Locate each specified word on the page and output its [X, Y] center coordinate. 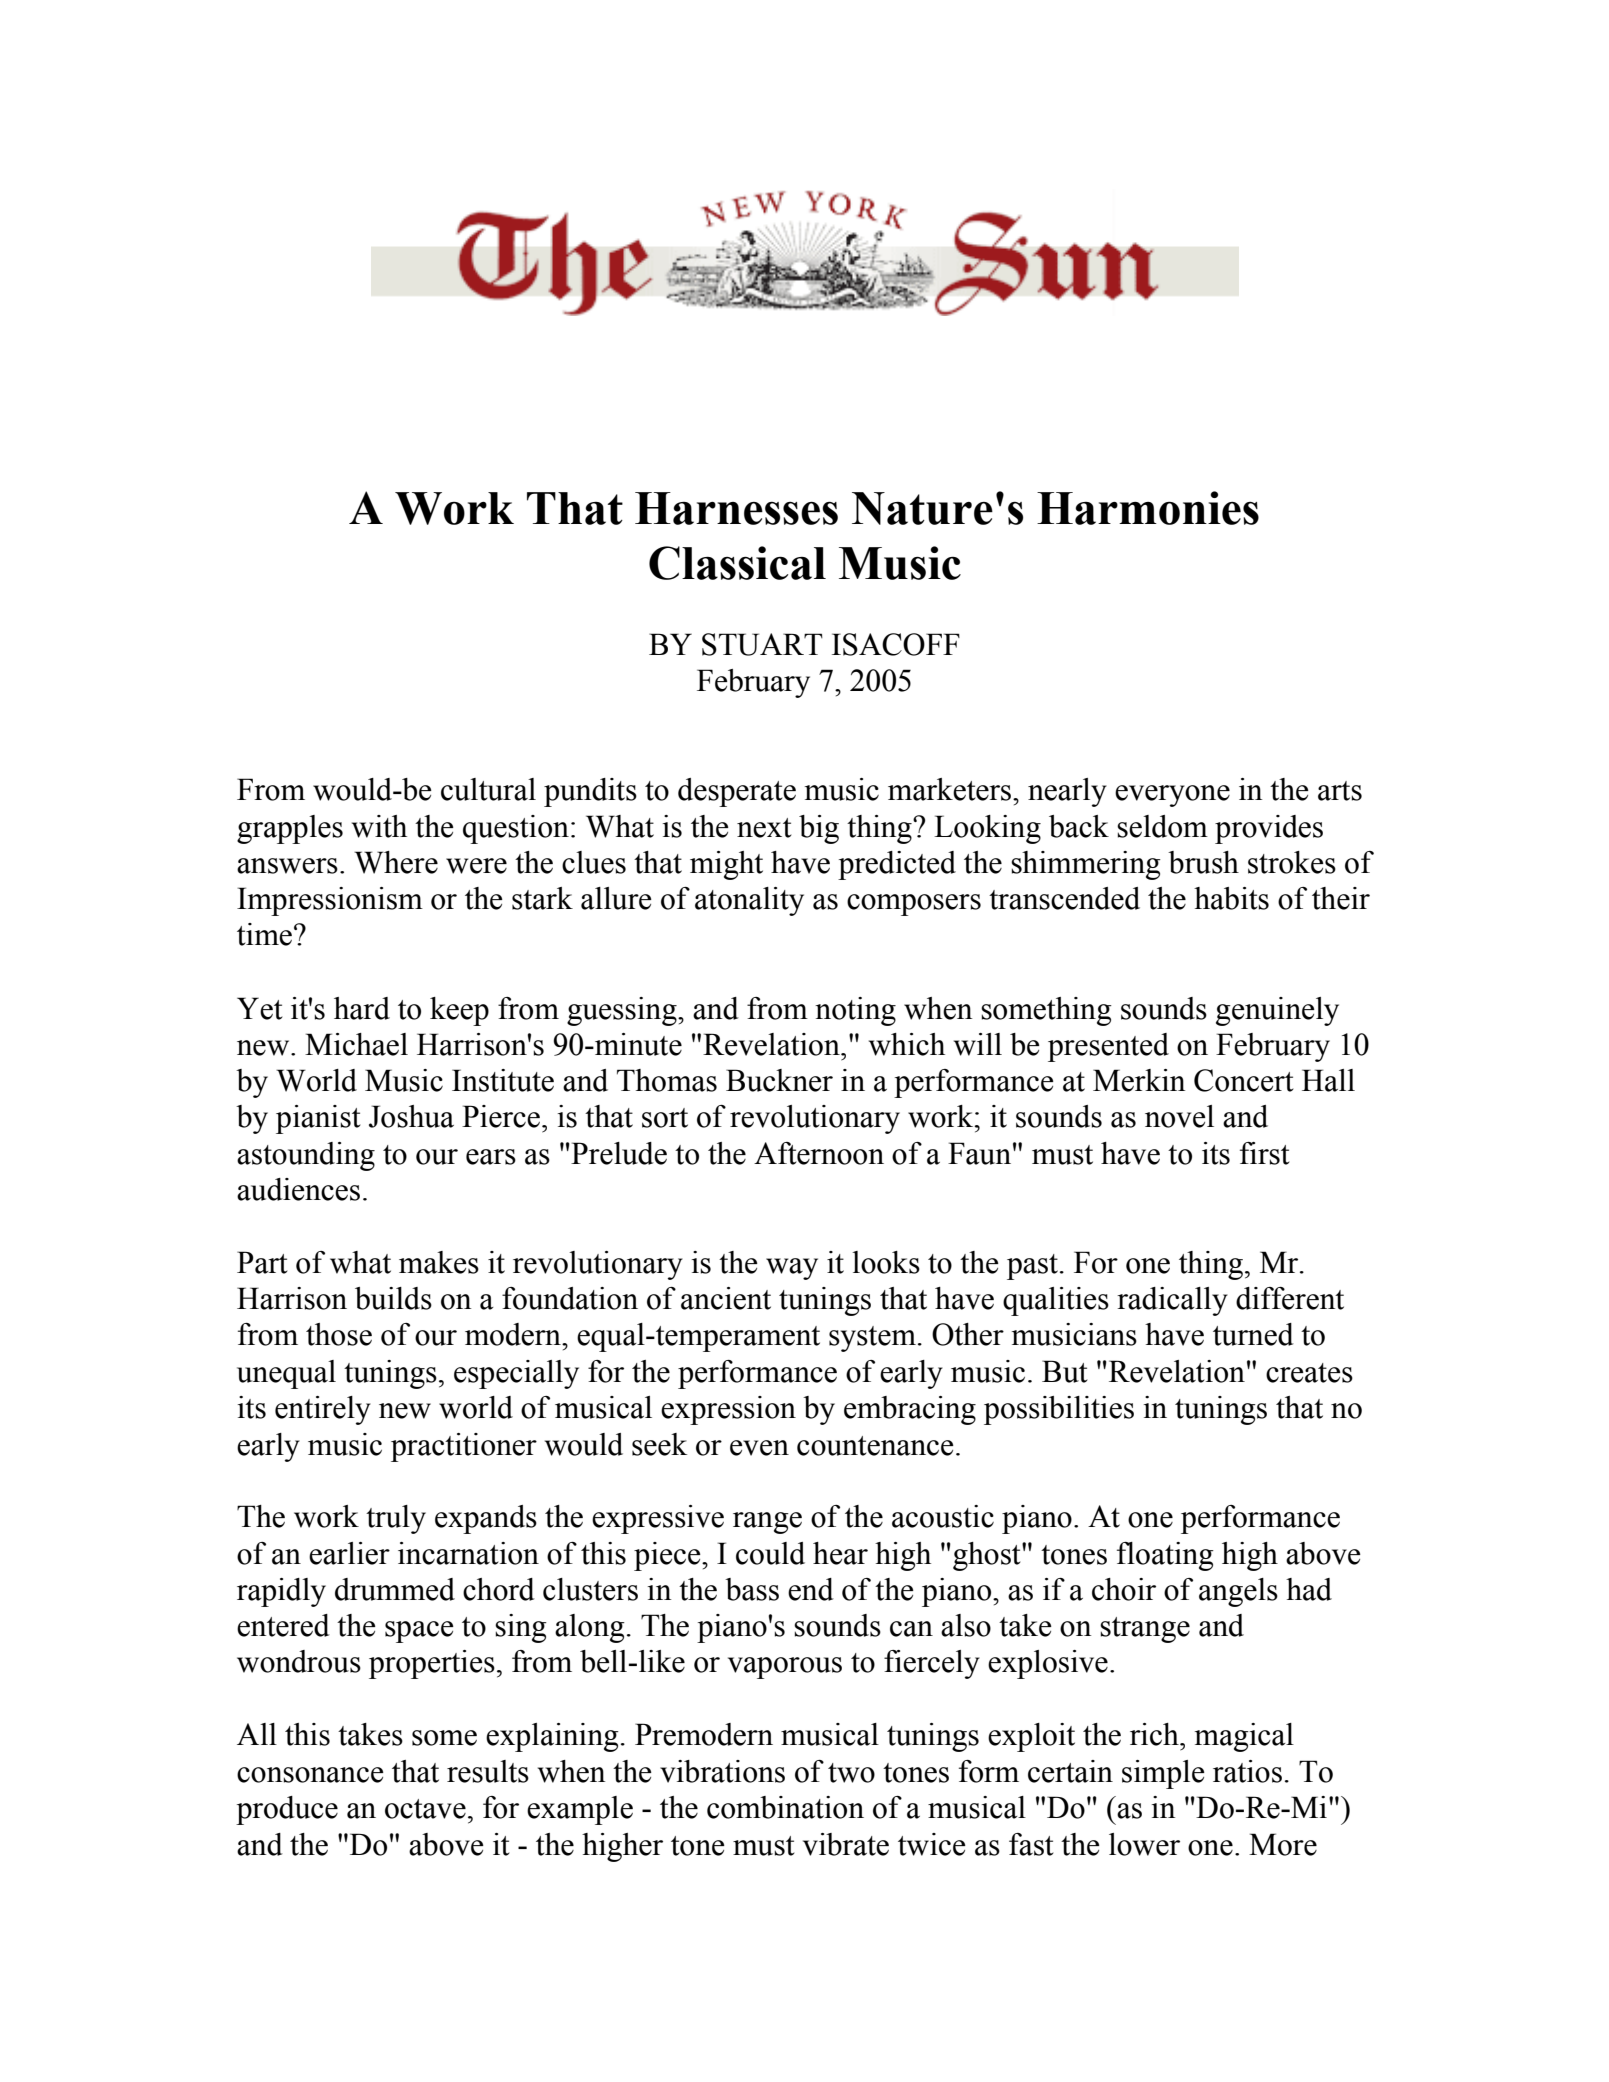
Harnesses [736, 508]
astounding [306, 1156]
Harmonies [1148, 508]
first [1265, 1153]
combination [785, 1807]
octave [425, 1809]
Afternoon [819, 1153]
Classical [737, 563]
